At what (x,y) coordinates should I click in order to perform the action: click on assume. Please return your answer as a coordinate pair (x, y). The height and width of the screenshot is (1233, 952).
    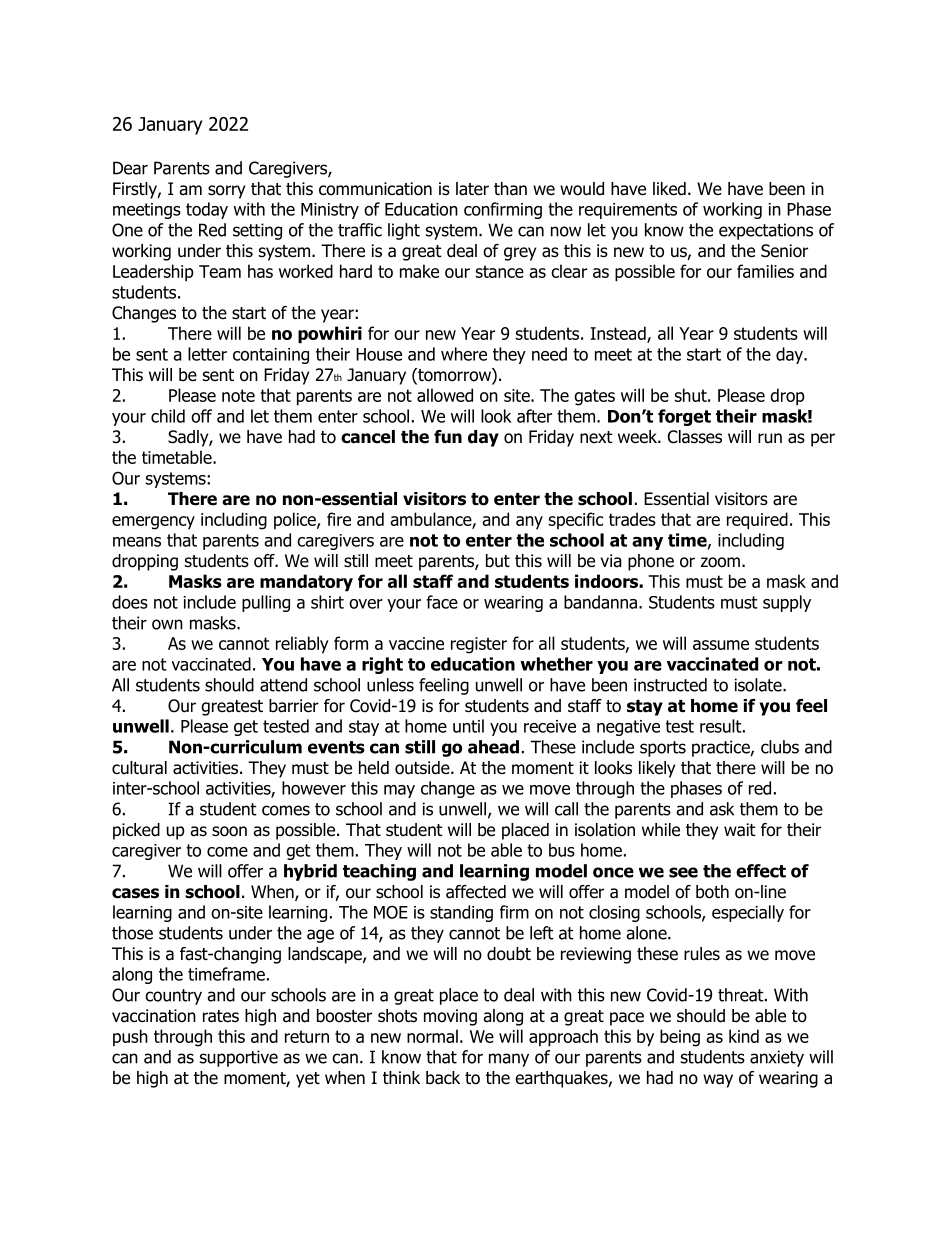
    Looking at the image, I should click on (721, 645).
